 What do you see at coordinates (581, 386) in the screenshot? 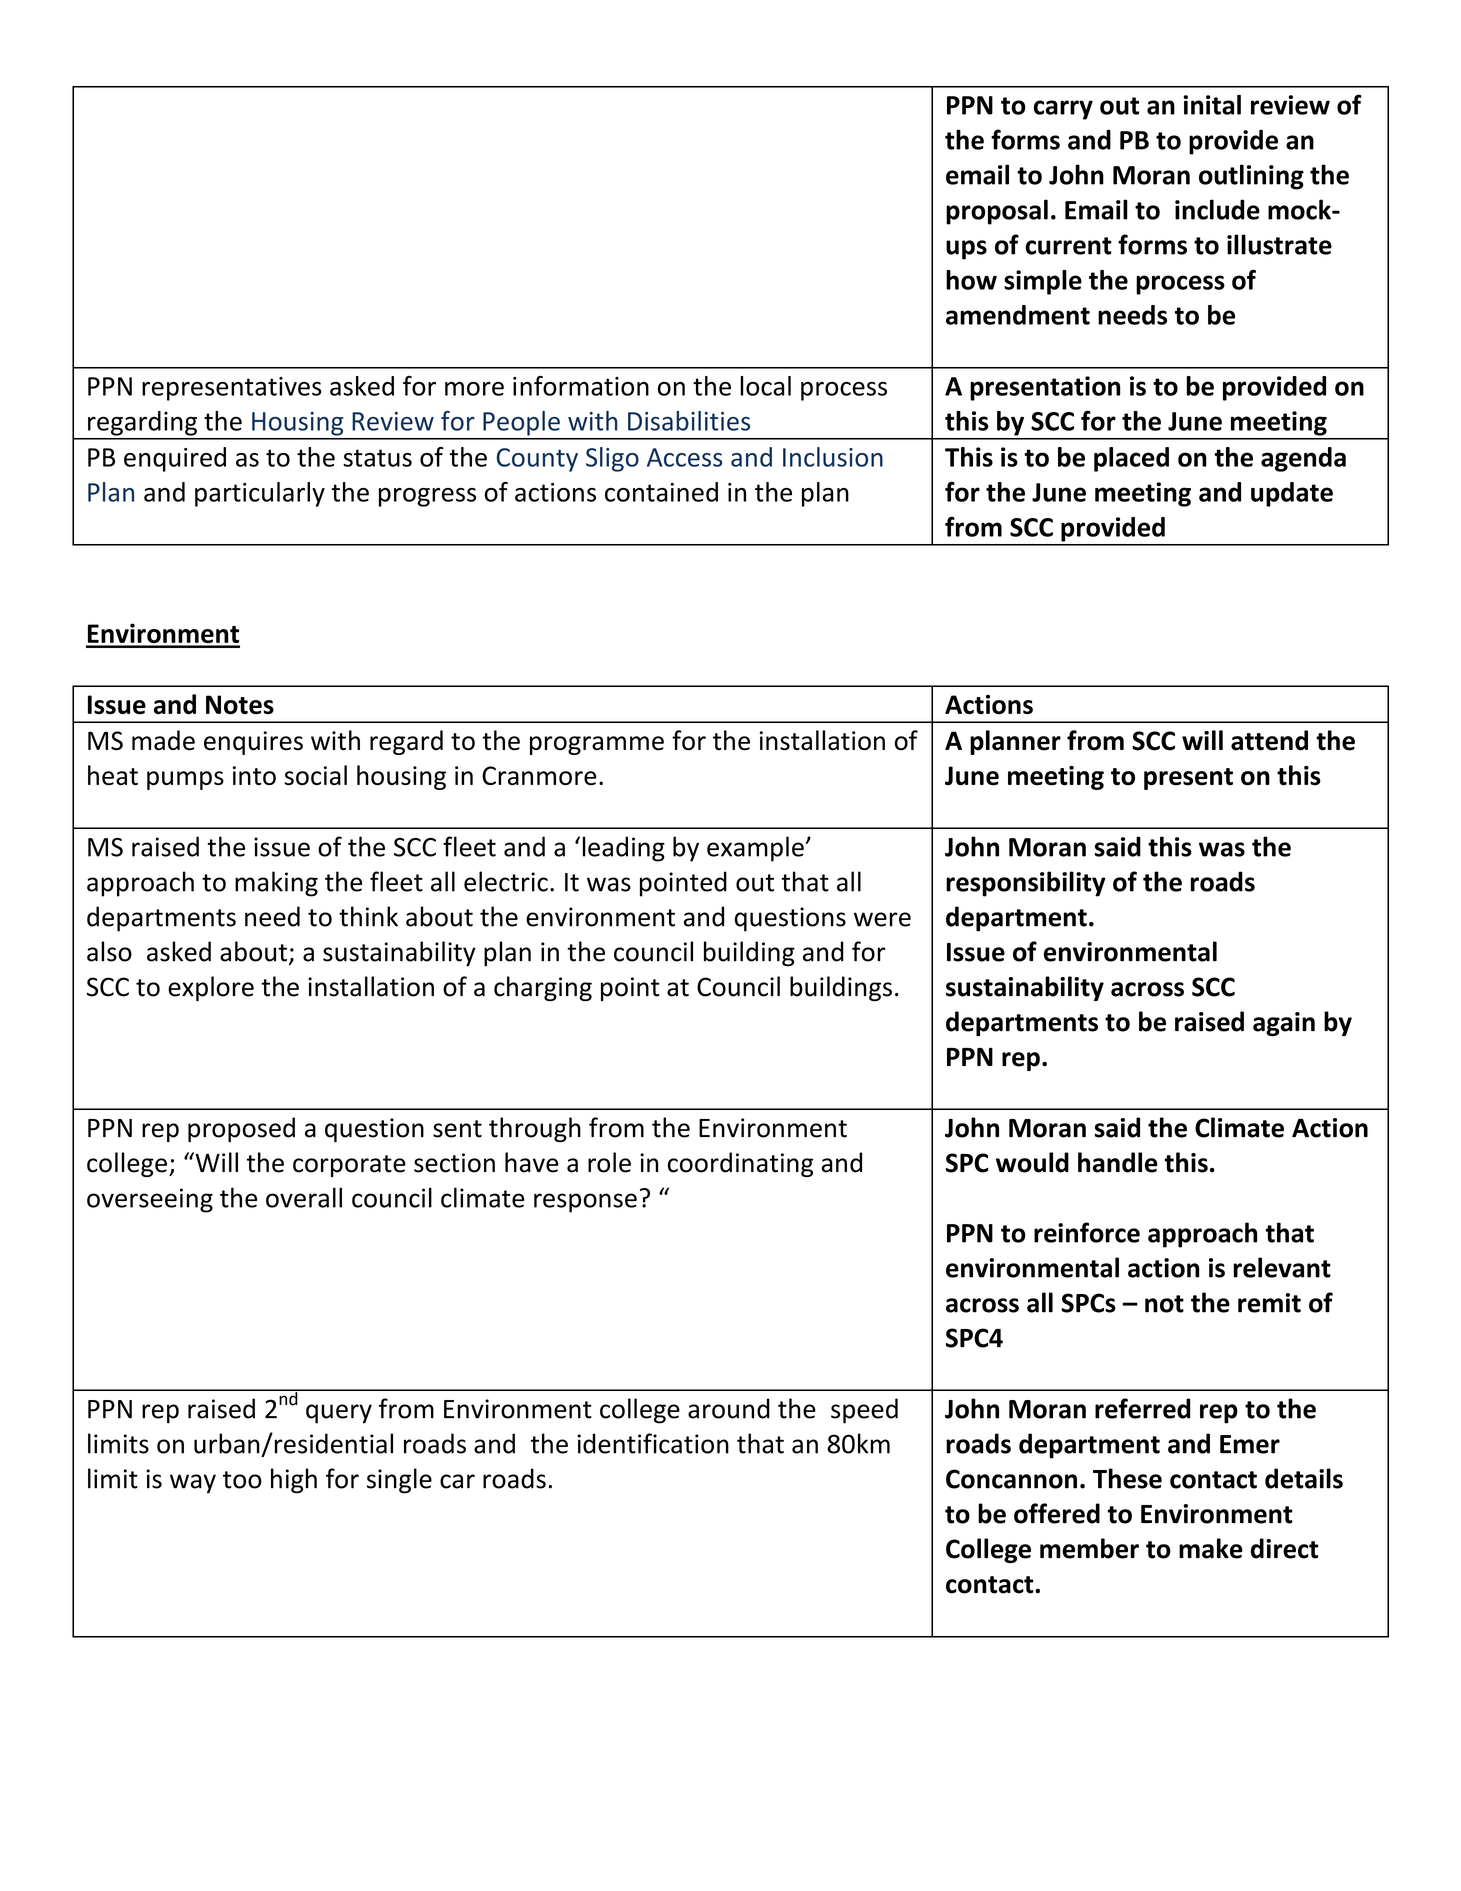
I see `information` at bounding box center [581, 386].
